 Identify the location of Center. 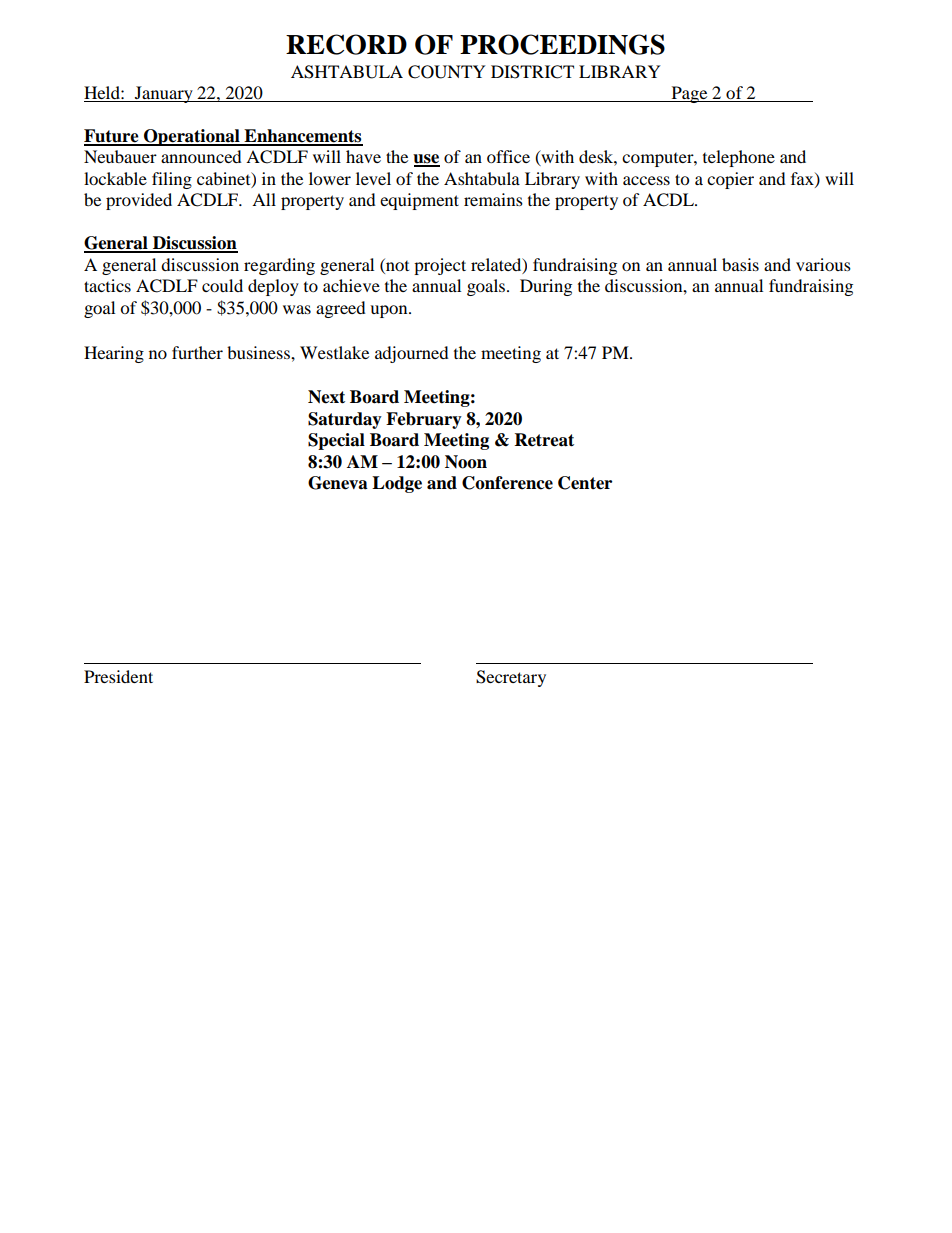
(585, 483).
